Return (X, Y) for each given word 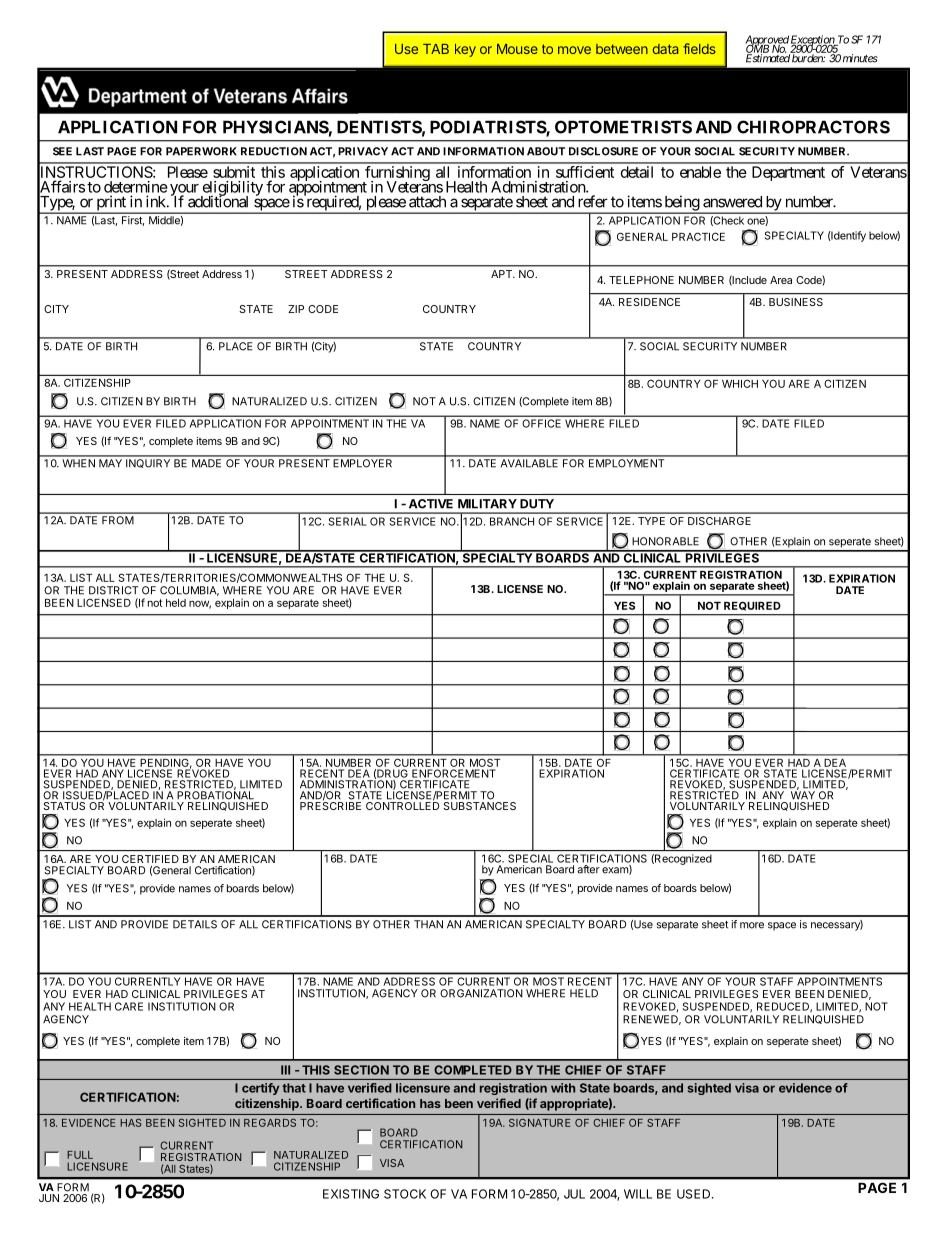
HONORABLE (665, 541)
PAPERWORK (201, 151)
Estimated (768, 57)
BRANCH (512, 521)
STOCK (405, 1194)
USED (695, 1194)
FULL (80, 1155)
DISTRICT (113, 590)
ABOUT (546, 151)
